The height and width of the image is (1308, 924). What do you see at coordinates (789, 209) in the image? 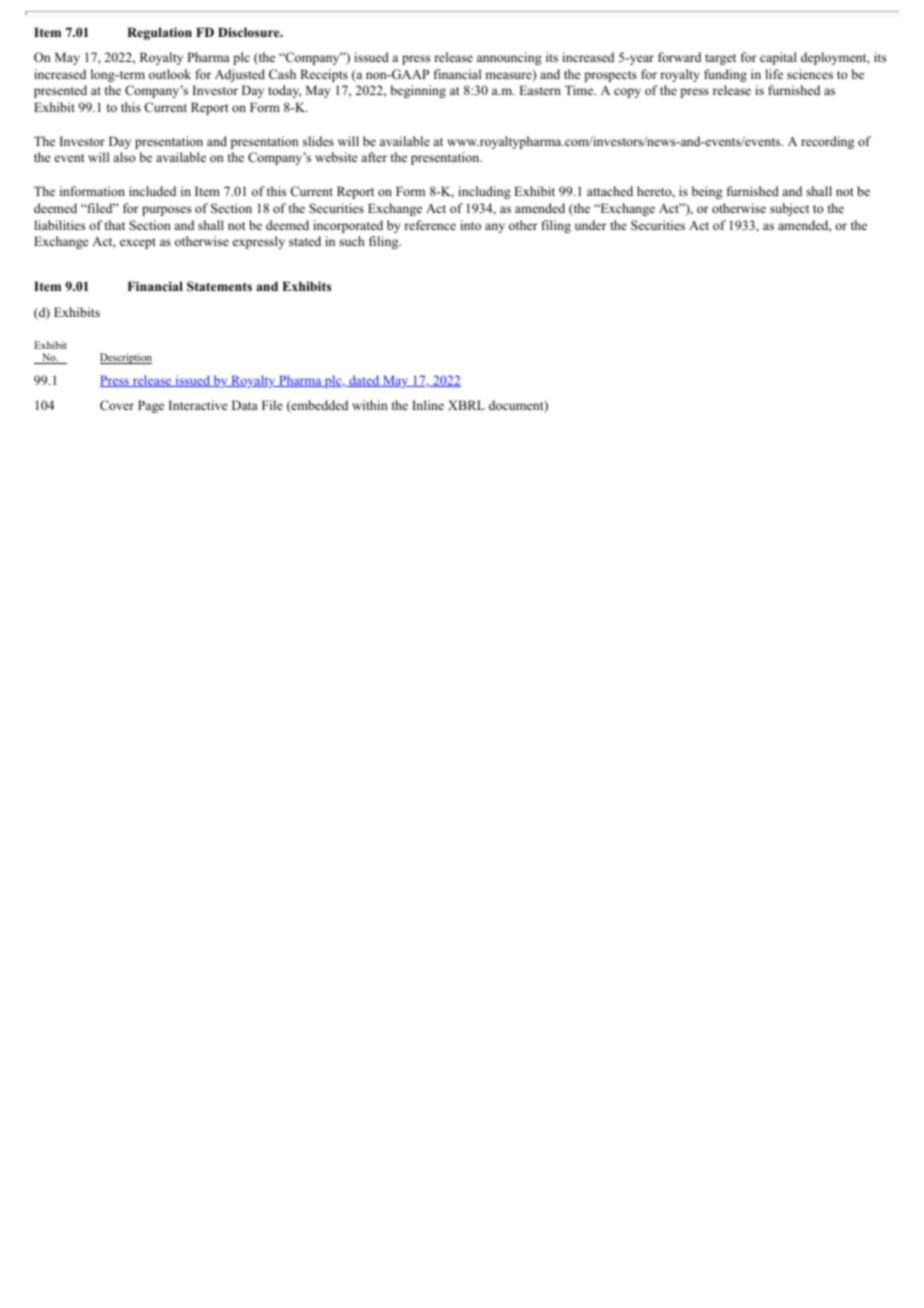
I see `subject` at bounding box center [789, 209].
